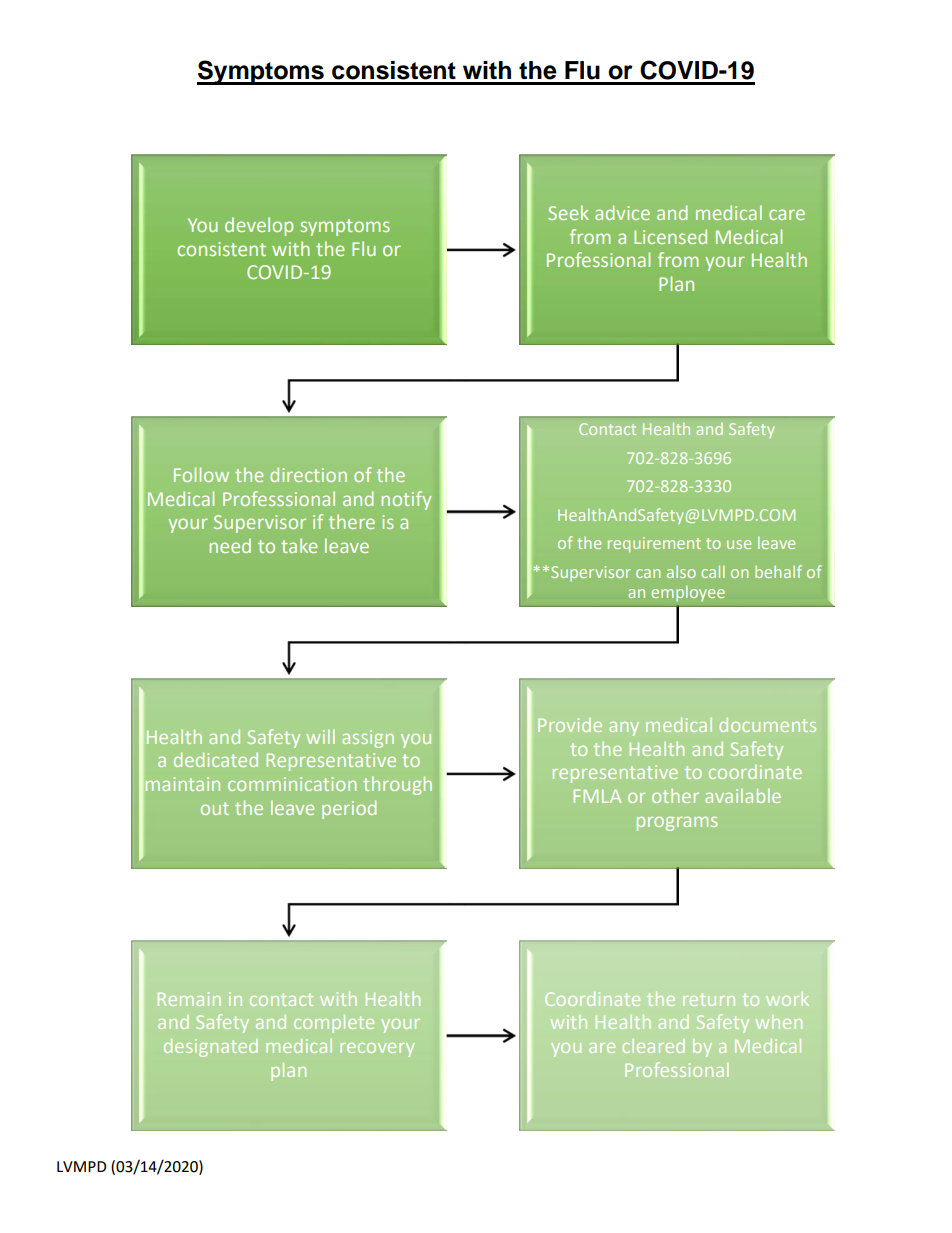  Describe the element at coordinates (570, 725) in the screenshot. I see `Provide` at that location.
